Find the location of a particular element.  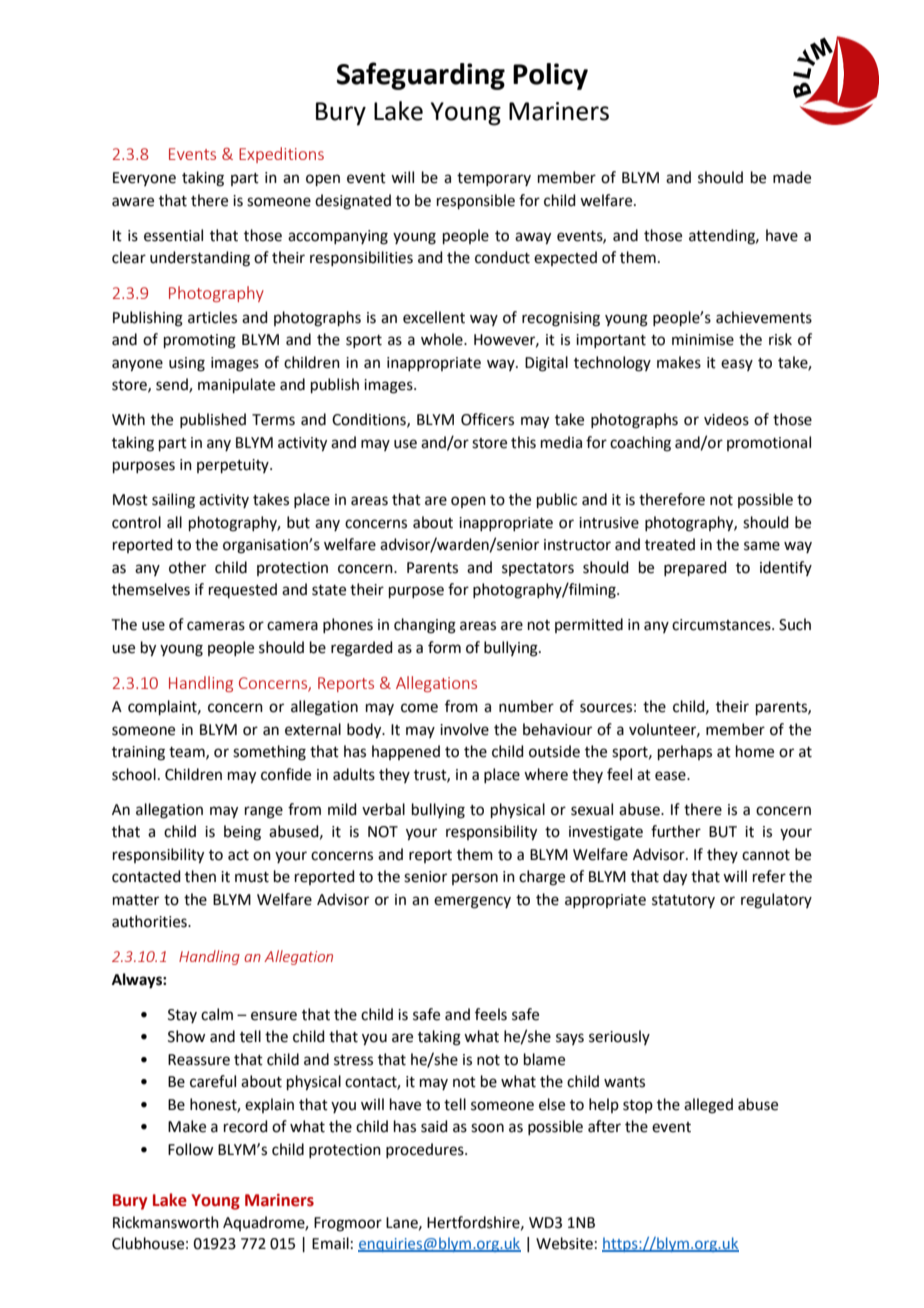

form is located at coordinates (444, 647).
